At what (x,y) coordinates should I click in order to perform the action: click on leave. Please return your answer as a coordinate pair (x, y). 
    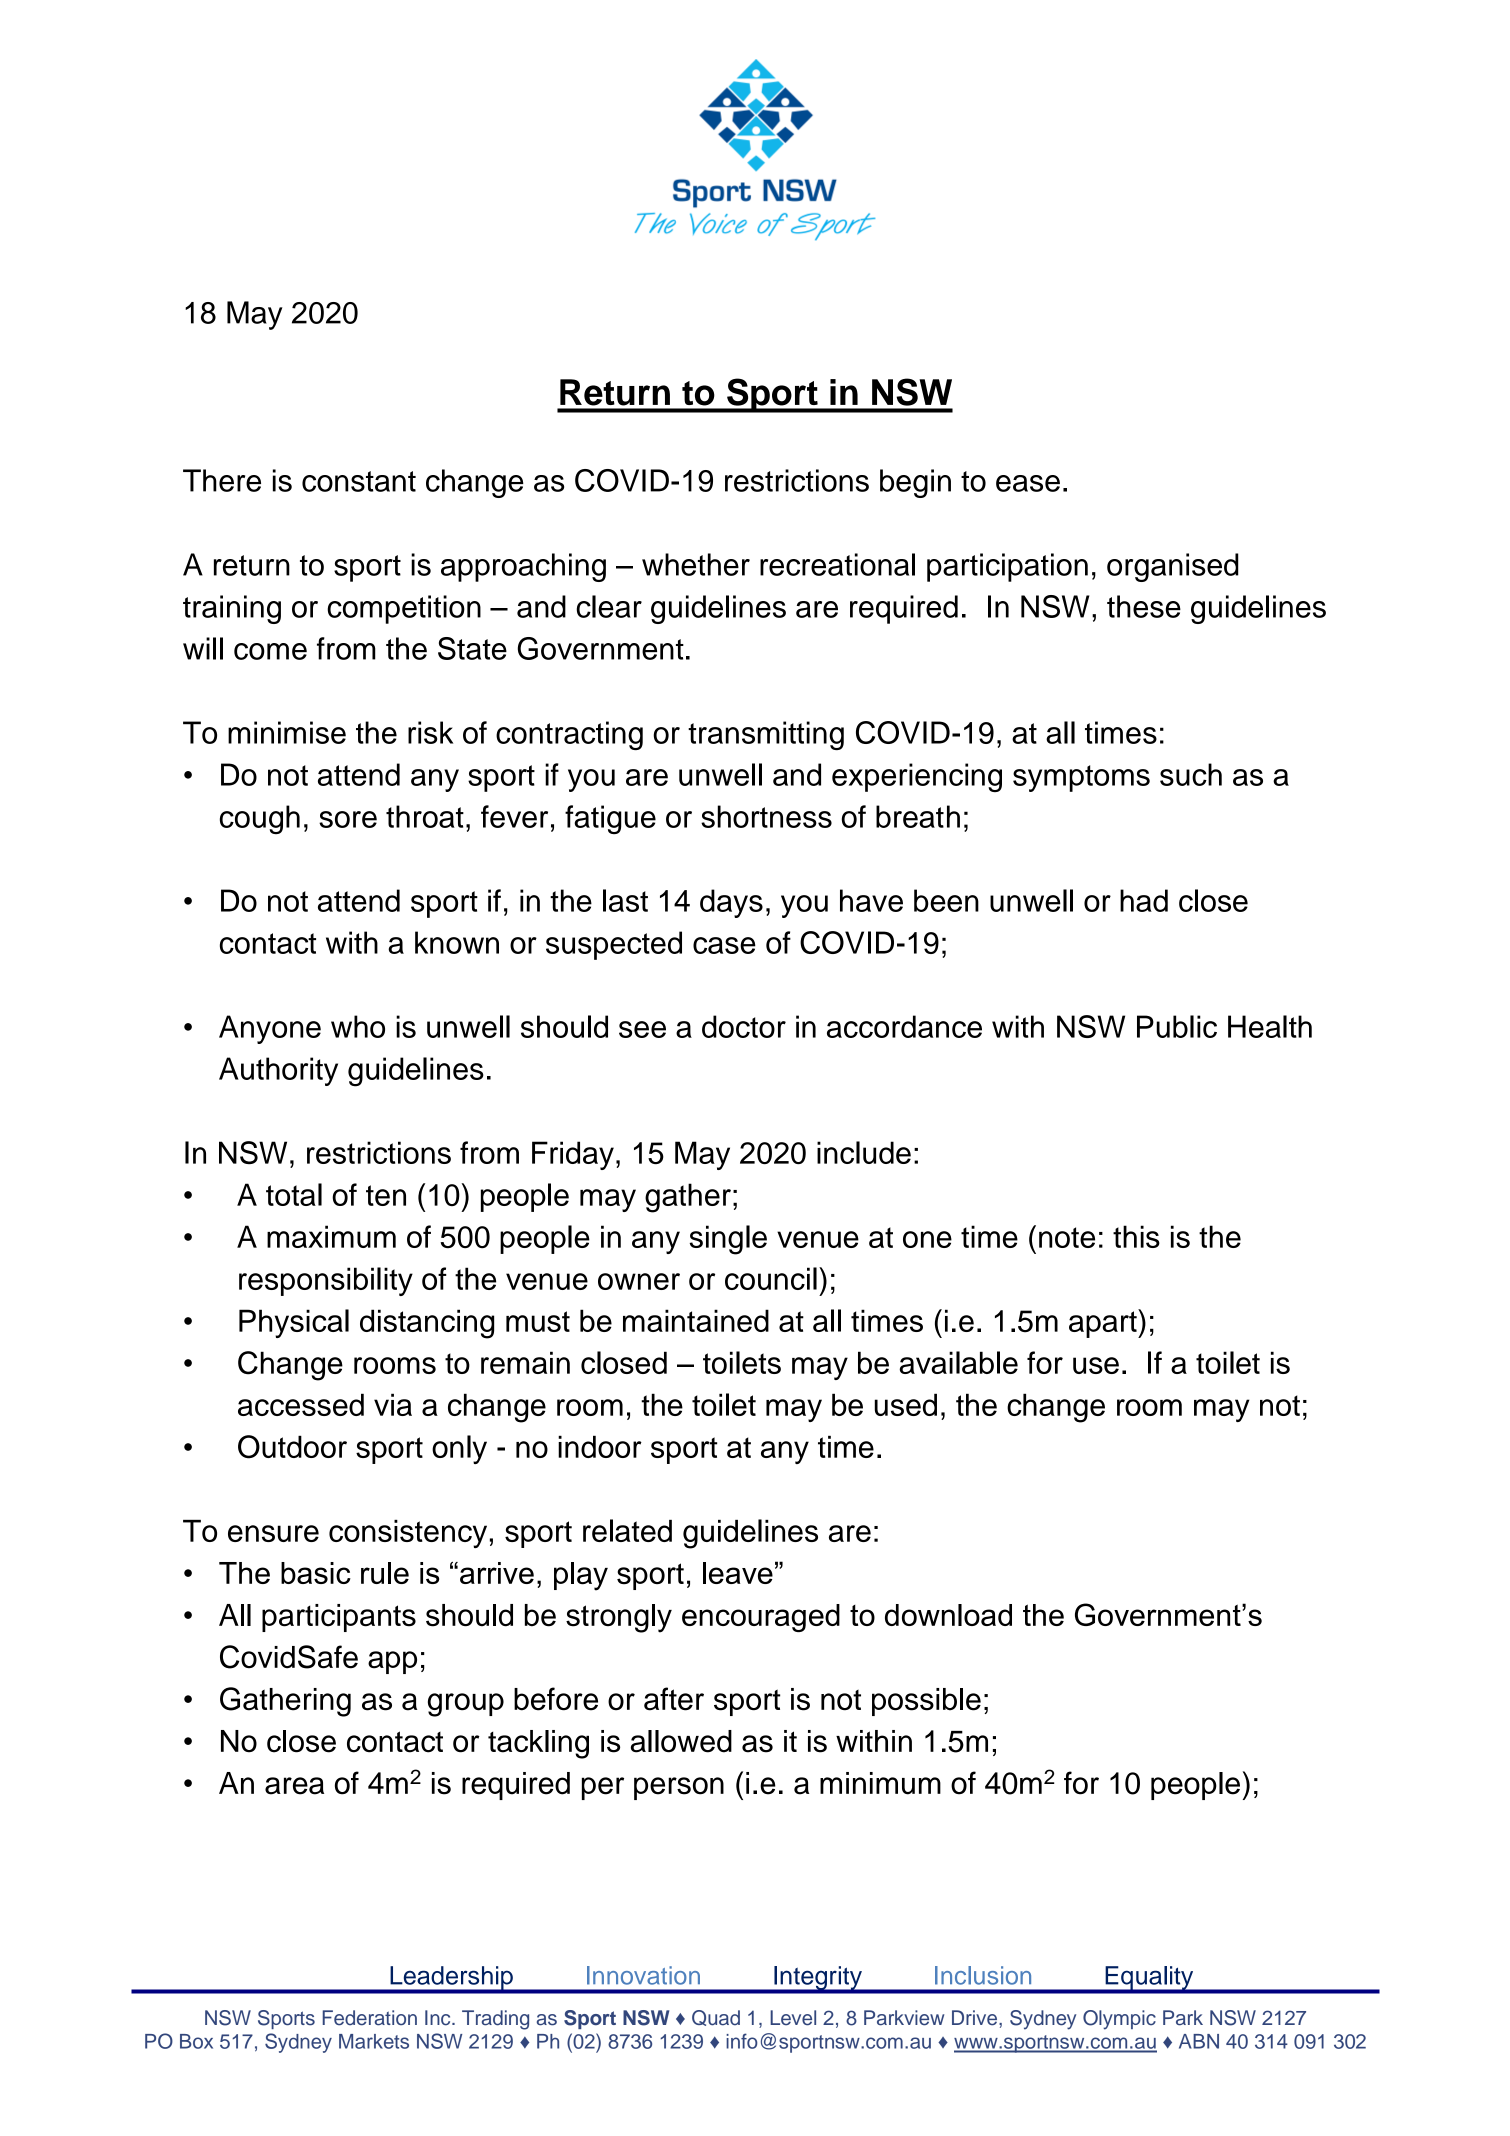
    Looking at the image, I should click on (738, 1573).
